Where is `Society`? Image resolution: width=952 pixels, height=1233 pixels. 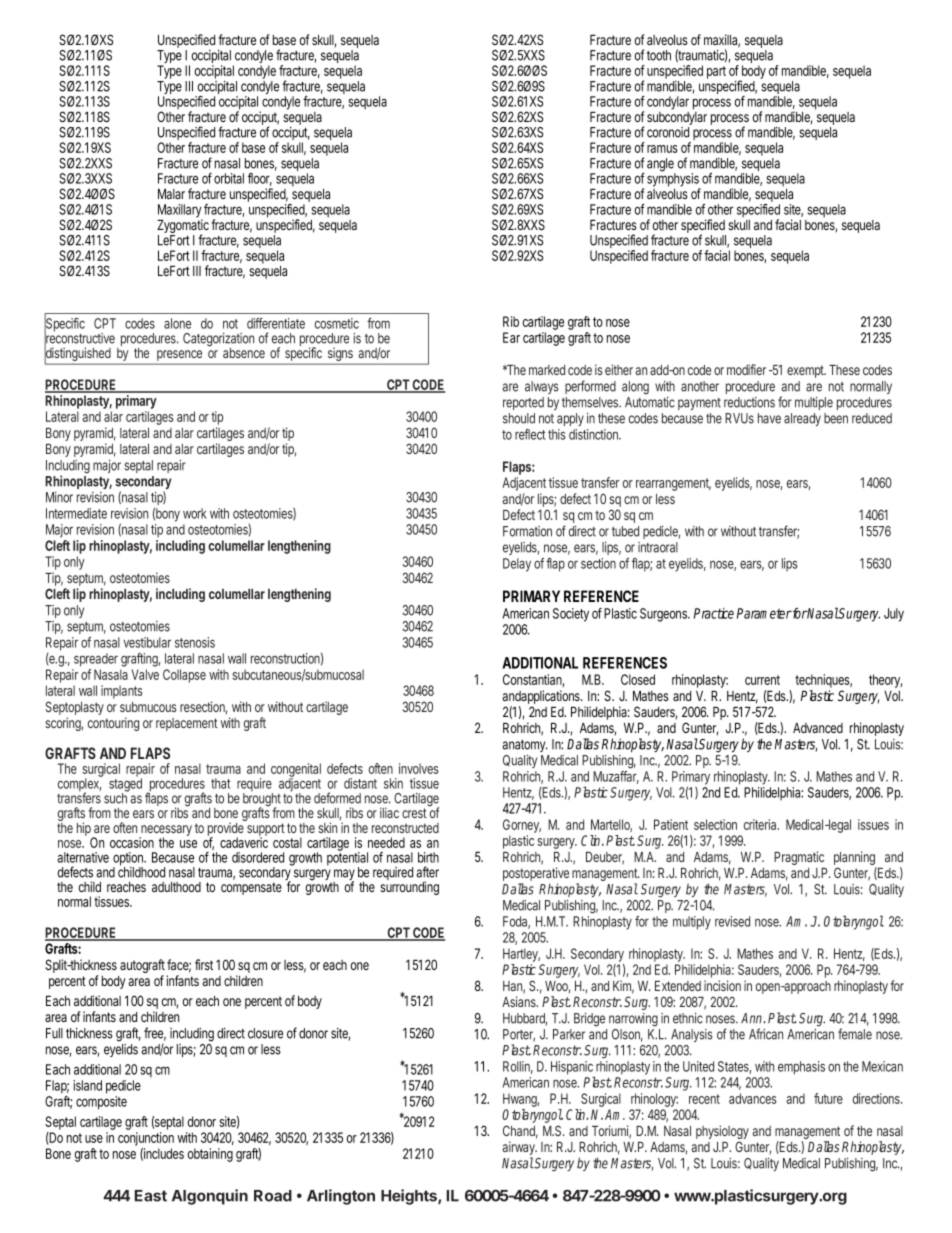 Society is located at coordinates (571, 615).
